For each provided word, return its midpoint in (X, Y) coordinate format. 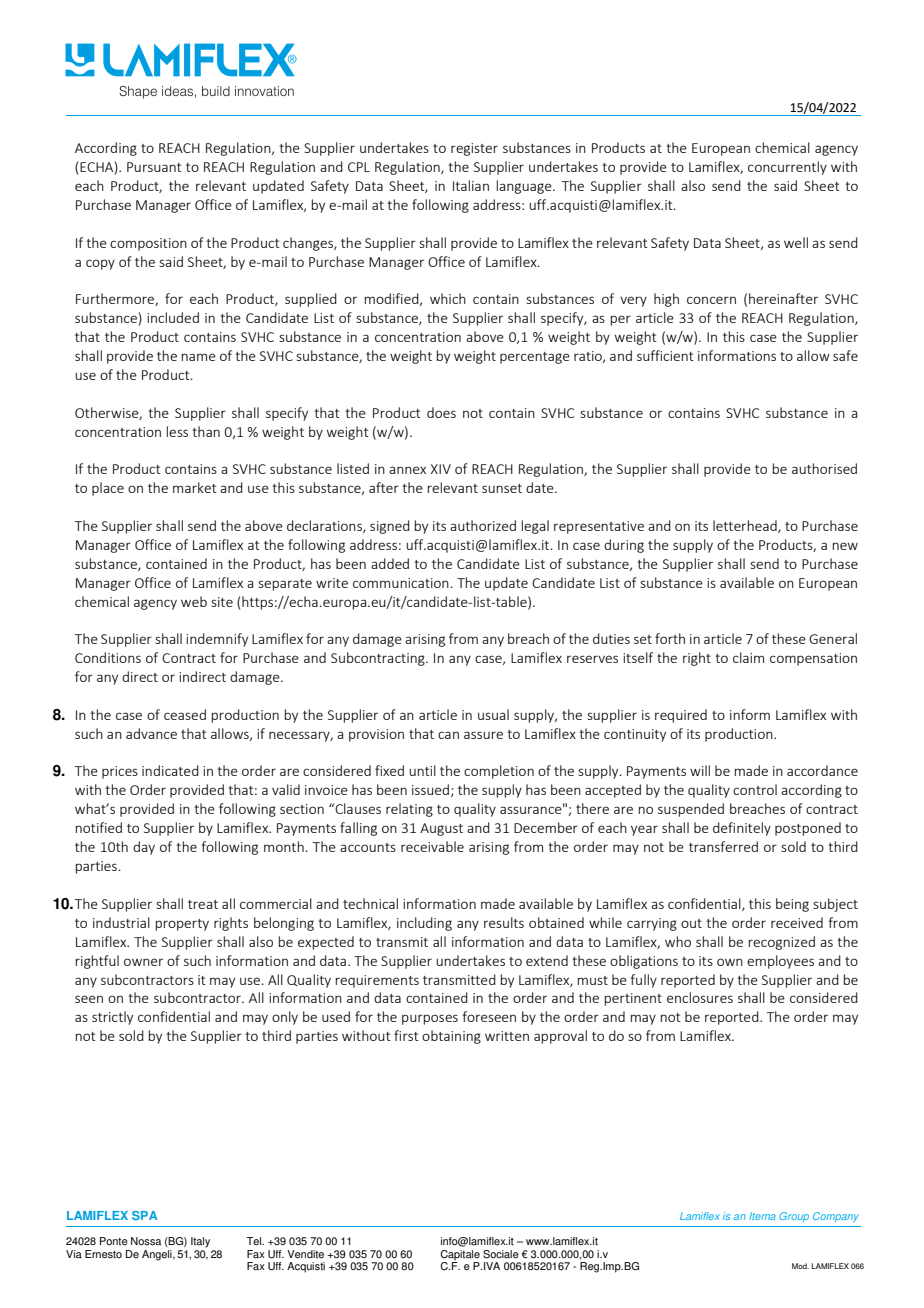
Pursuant (154, 167)
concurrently (787, 168)
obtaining (451, 1037)
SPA (144, 1215)
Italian (471, 185)
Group (794, 1217)
